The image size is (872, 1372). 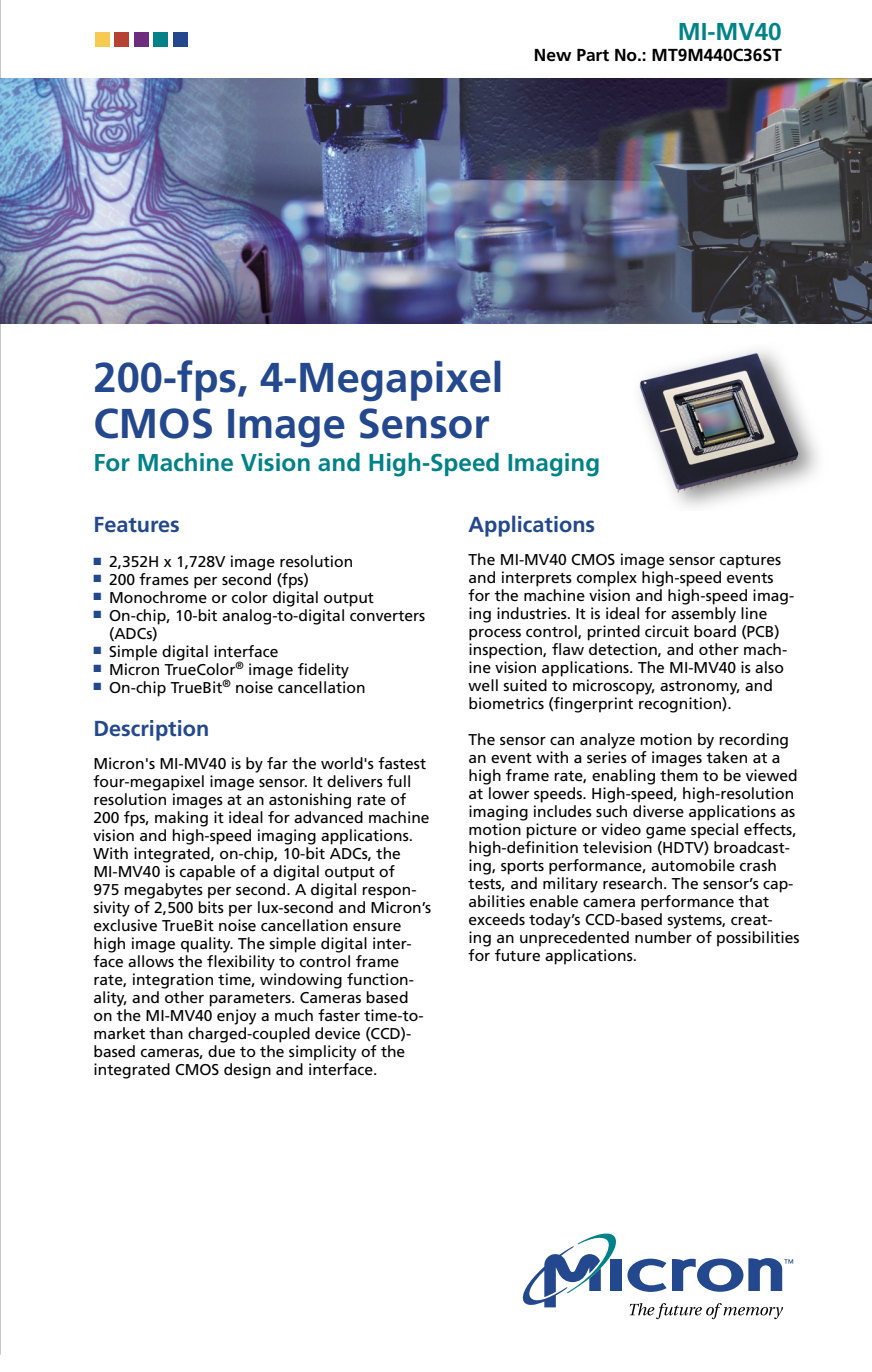 What do you see at coordinates (398, 781) in the screenshot?
I see `full` at bounding box center [398, 781].
